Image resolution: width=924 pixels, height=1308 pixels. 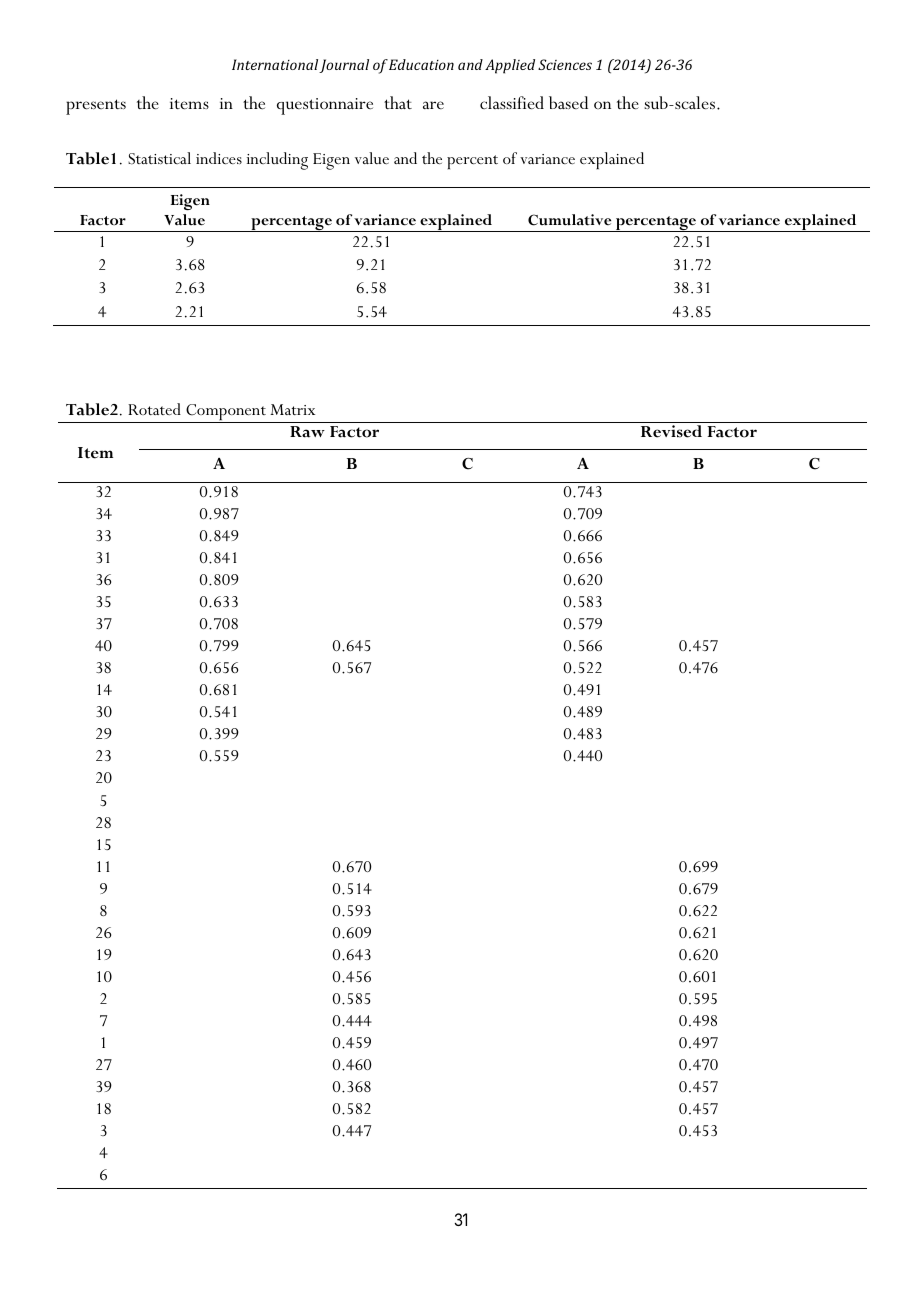 I want to click on Rotated, so click(x=154, y=409).
